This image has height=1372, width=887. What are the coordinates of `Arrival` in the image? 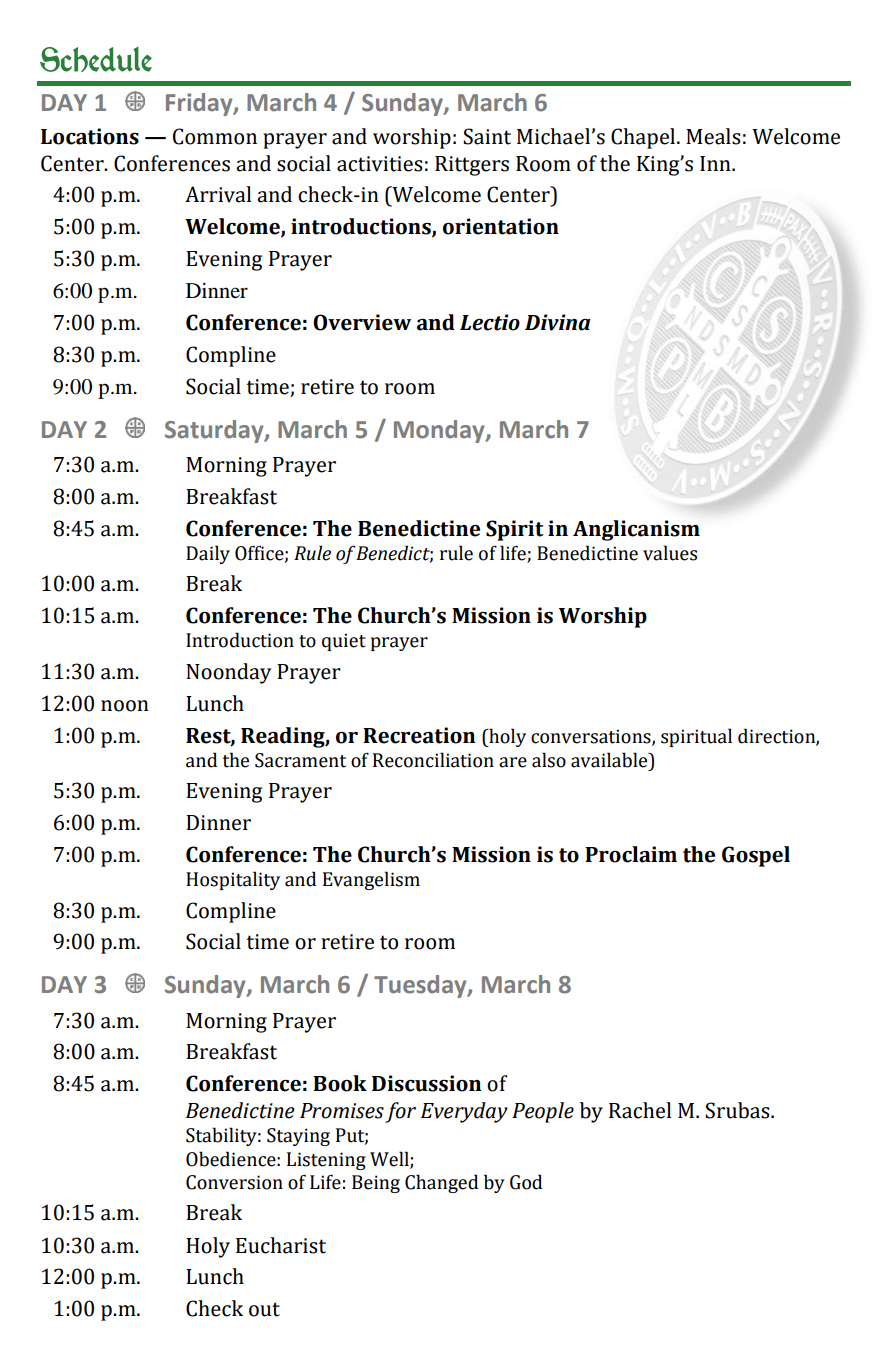 It's located at (218, 194).
